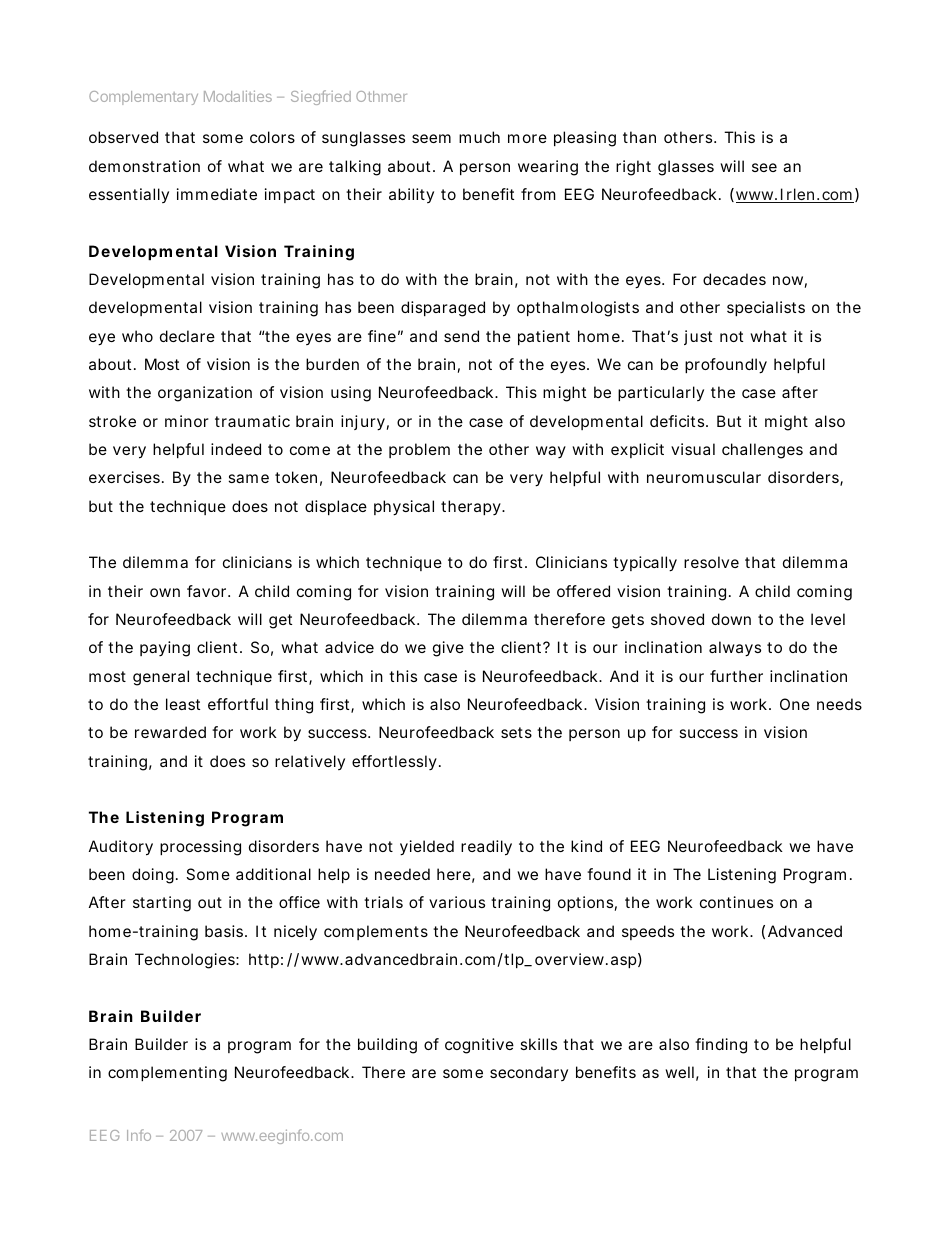 This image has height=1233, width=952. Describe the element at coordinates (479, 137) in the image. I see `much` at that location.
